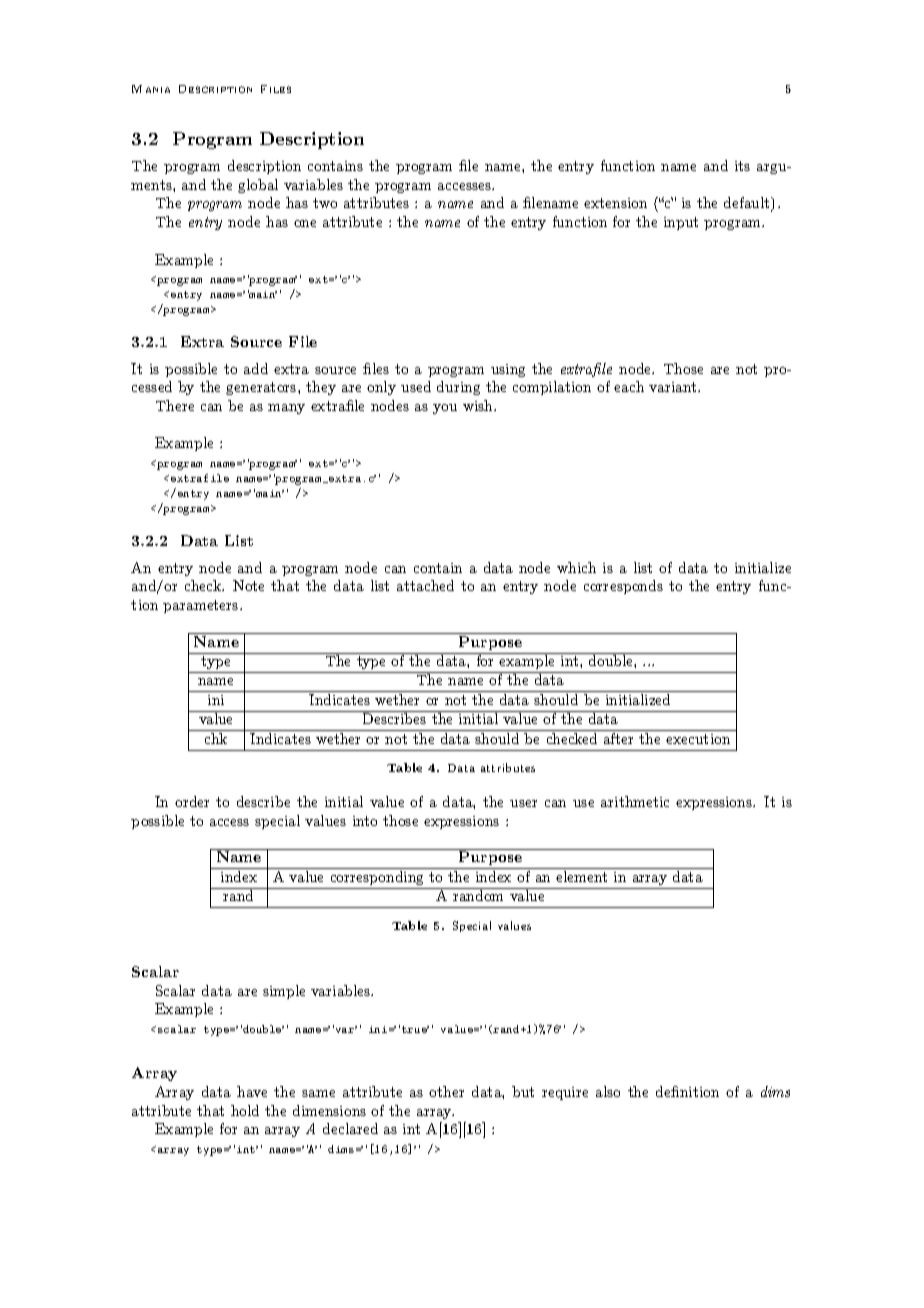 The width and height of the screenshot is (924, 1308). I want to click on into, so click(365, 821).
